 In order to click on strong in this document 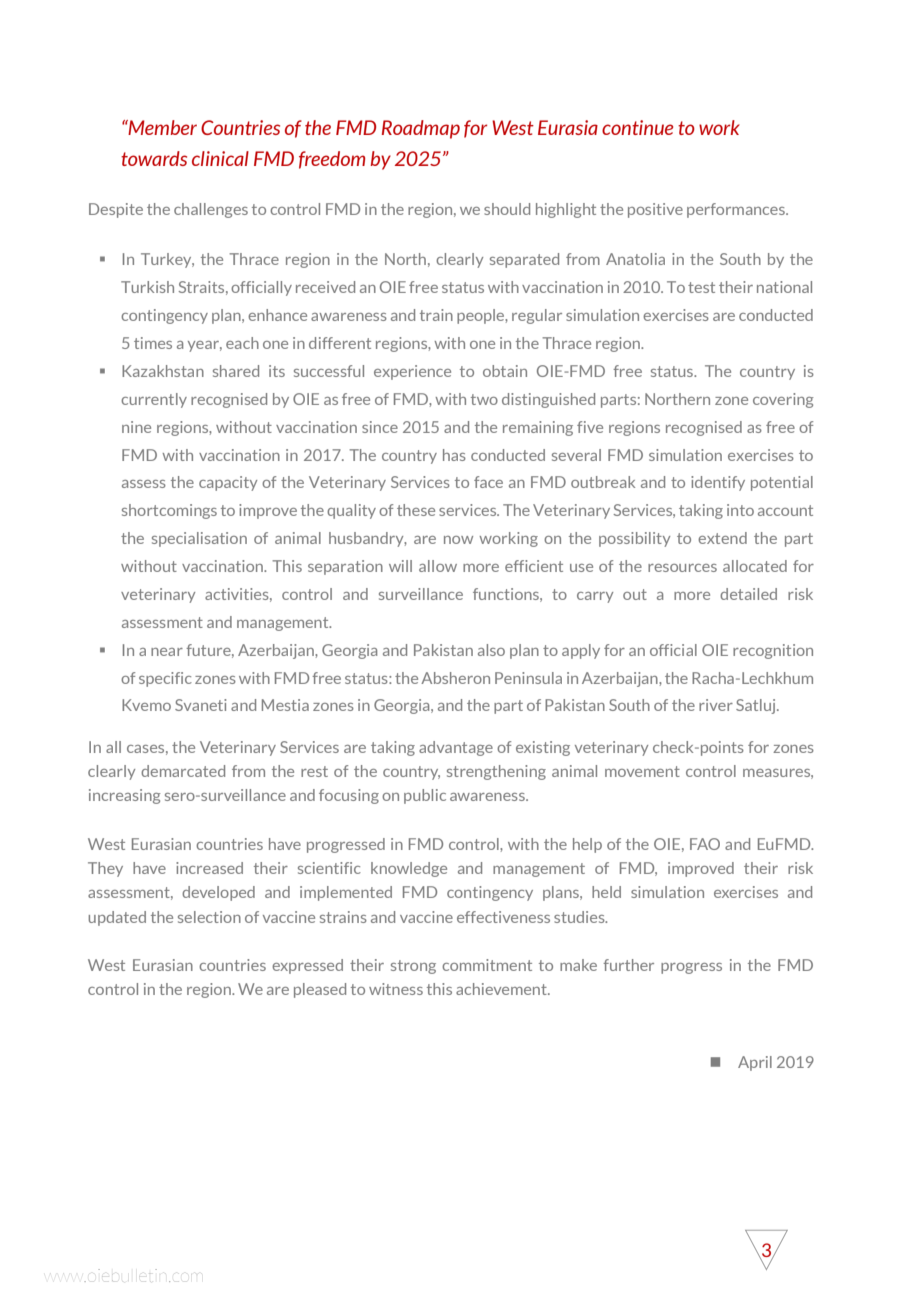, I will do `click(413, 967)`.
